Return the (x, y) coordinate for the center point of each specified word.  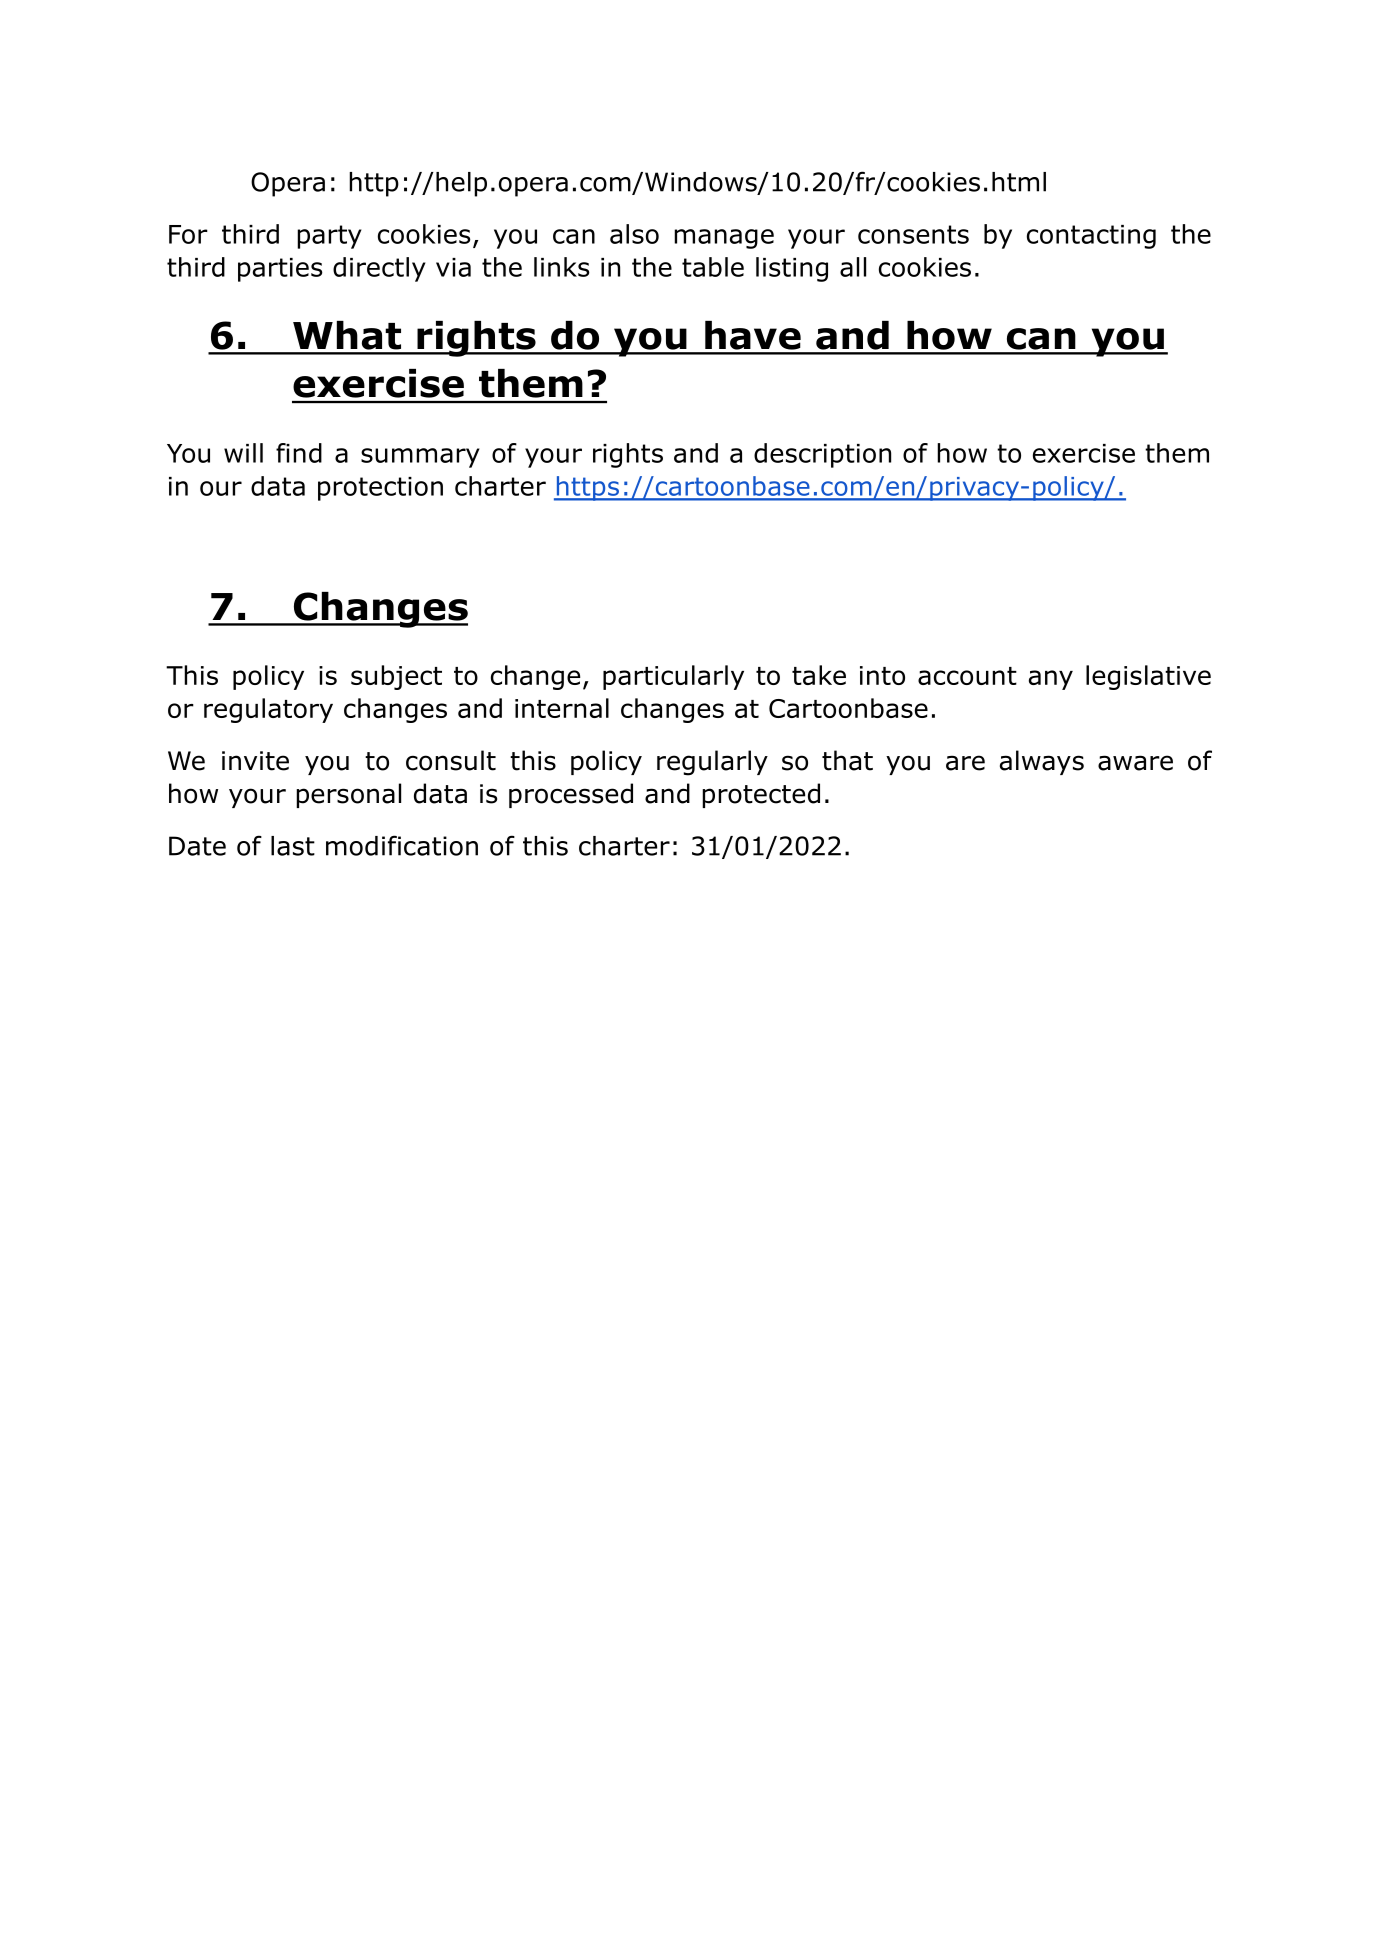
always (1042, 762)
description (822, 455)
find (299, 453)
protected (761, 795)
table (713, 267)
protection (380, 489)
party (329, 237)
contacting (1091, 237)
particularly (673, 677)
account (967, 676)
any (1051, 680)
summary (420, 458)
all (853, 267)
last (293, 846)
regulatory (268, 710)
